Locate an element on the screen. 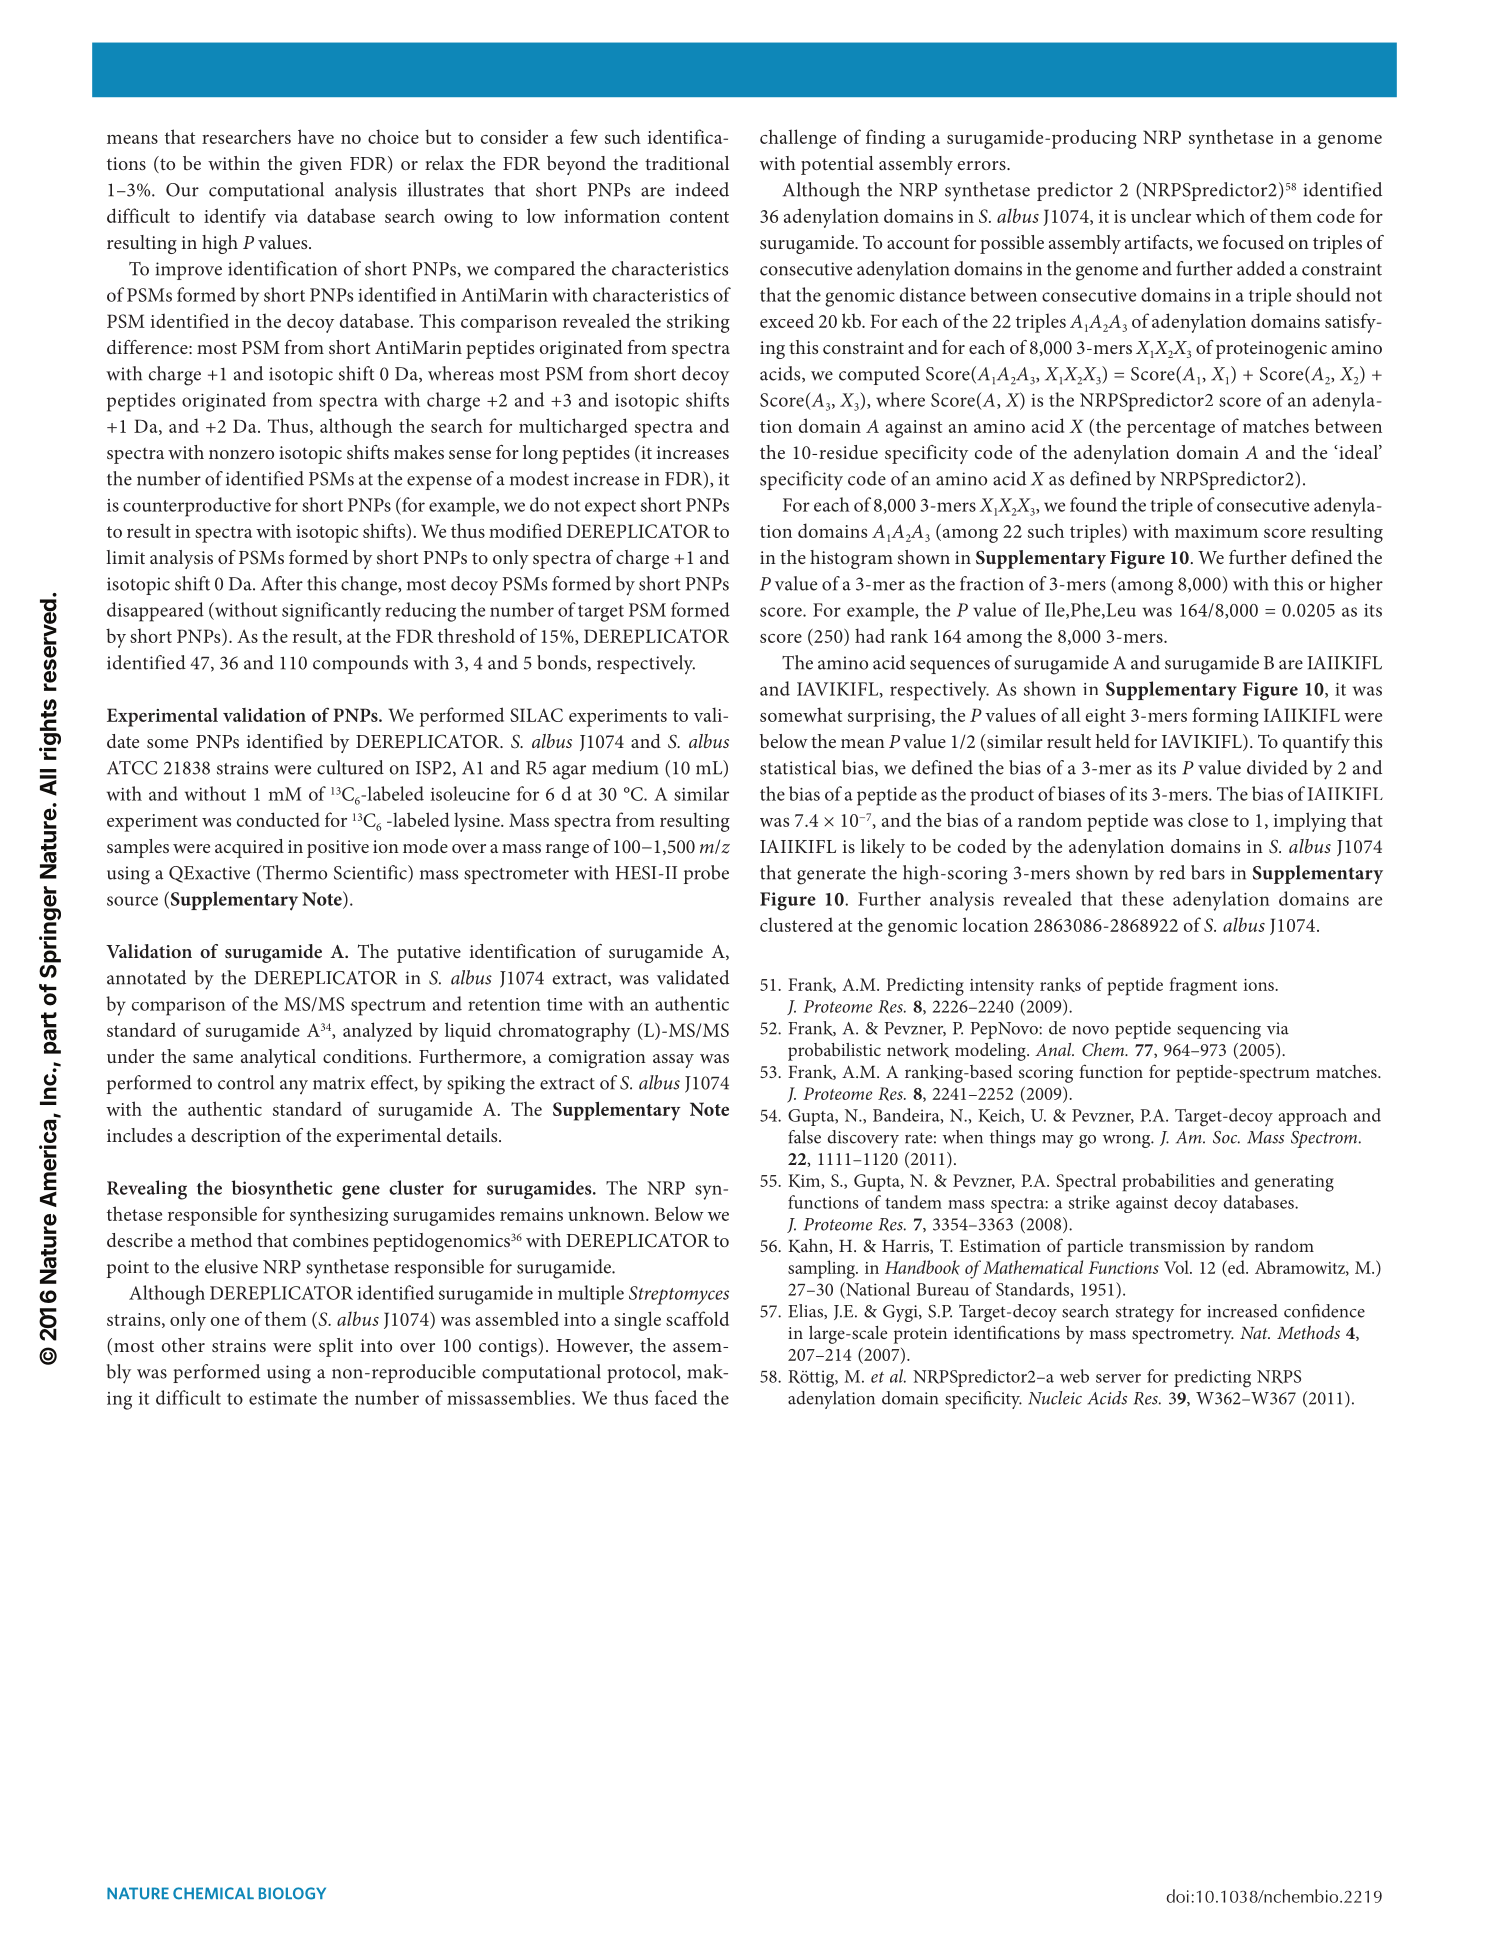 The width and height of the screenshot is (1489, 1957). estimate is located at coordinates (283, 1398).
